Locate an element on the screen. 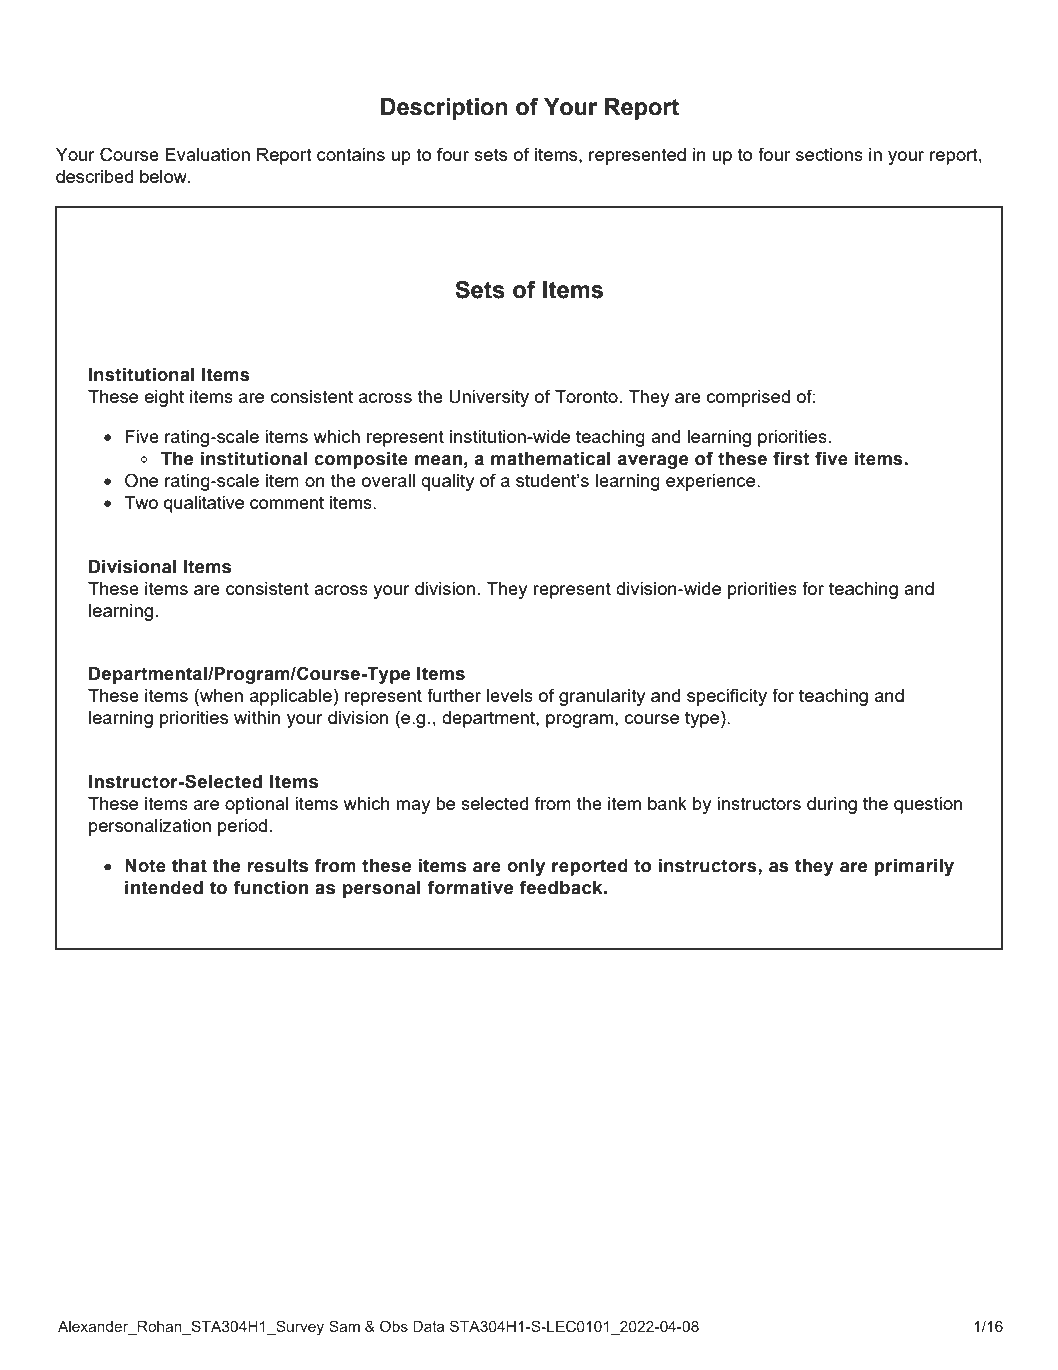 This screenshot has width=1058, height=1370. Description is located at coordinates (444, 109).
